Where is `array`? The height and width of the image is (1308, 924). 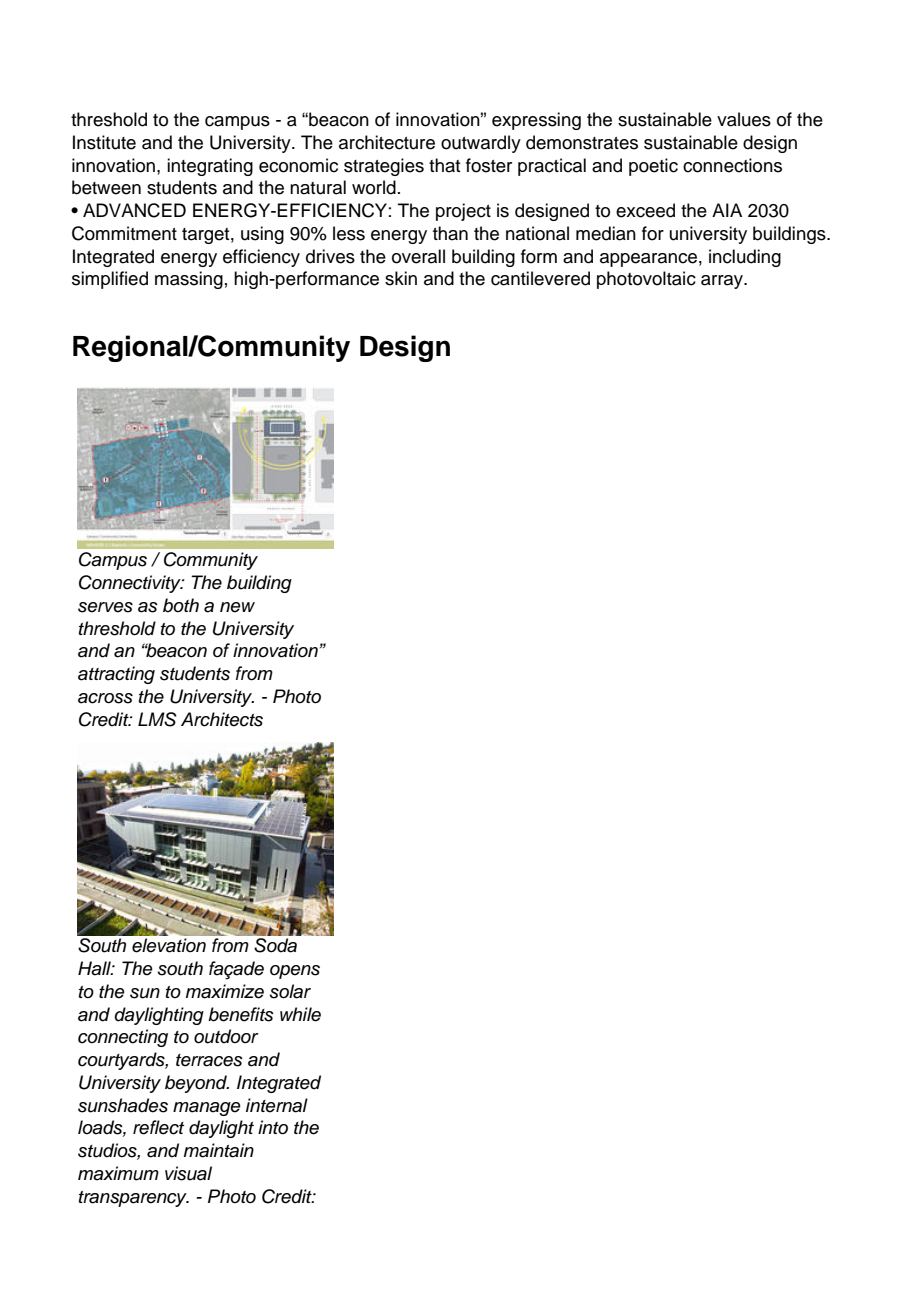
array is located at coordinates (723, 282).
